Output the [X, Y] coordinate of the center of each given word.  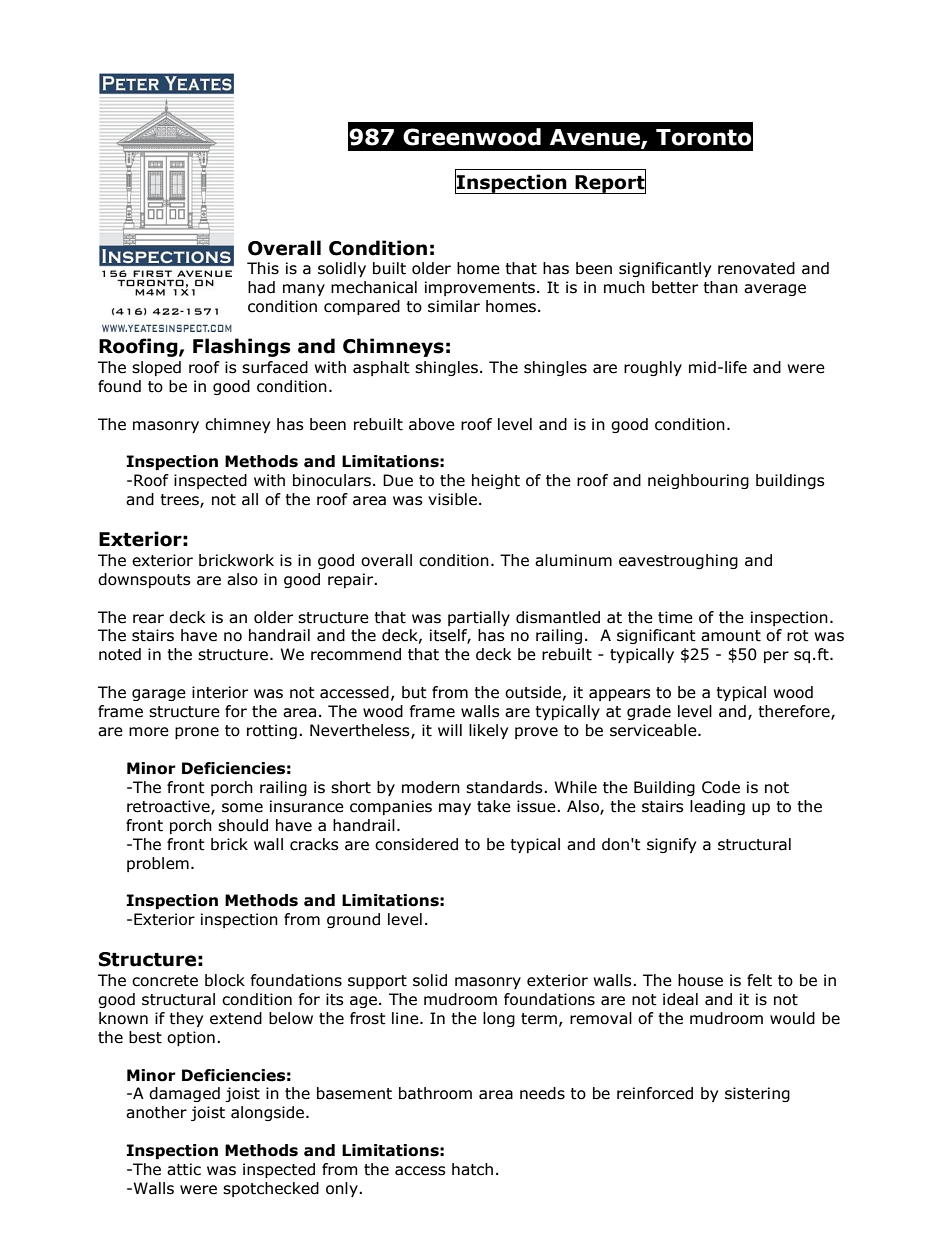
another [156, 1112]
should [243, 825]
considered [416, 844]
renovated [756, 268]
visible [452, 499]
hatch [472, 1169]
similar [454, 306]
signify [671, 845]
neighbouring [698, 481]
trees [180, 501]
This [263, 268]
